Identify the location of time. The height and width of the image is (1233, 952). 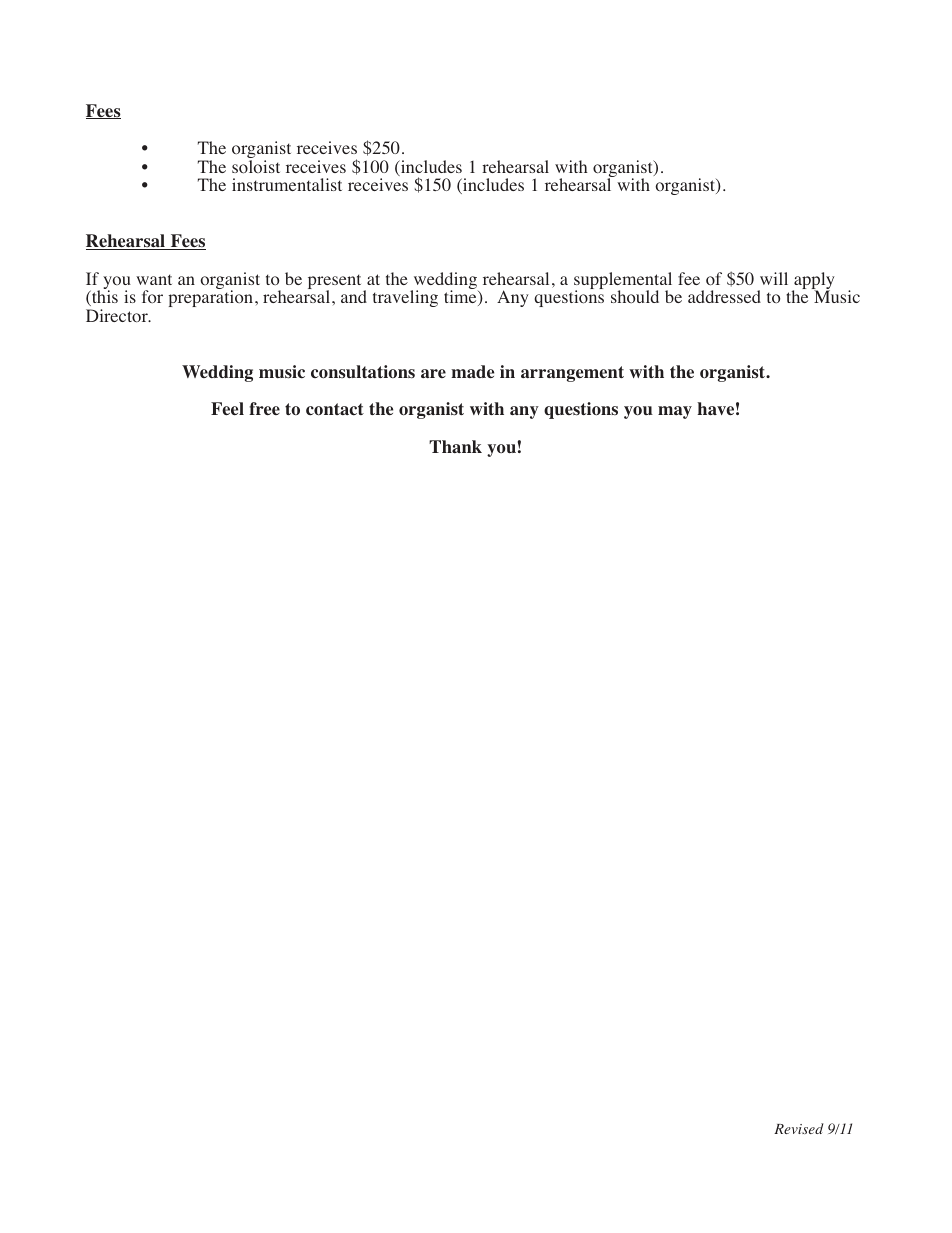
(461, 298).
